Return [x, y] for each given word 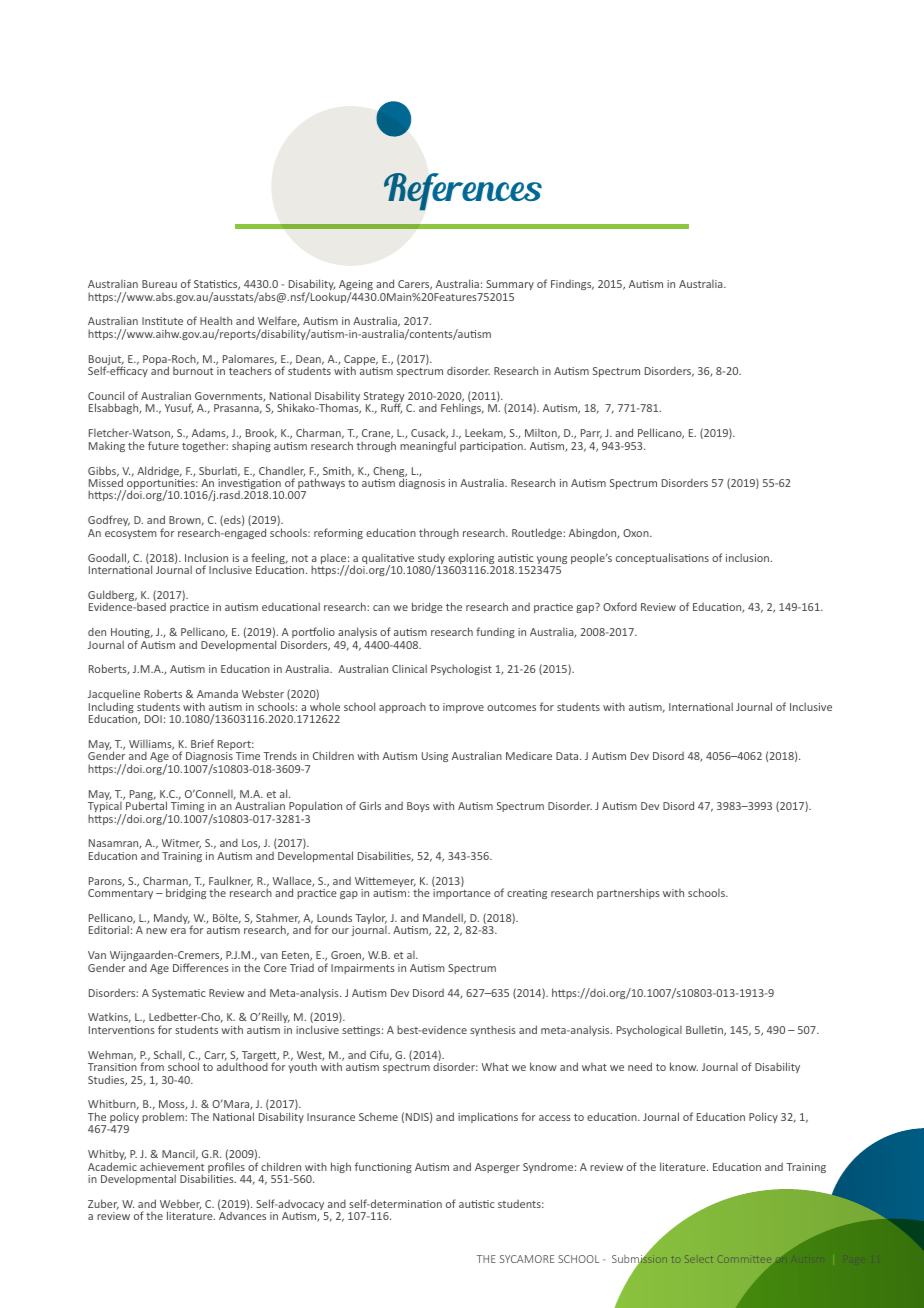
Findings [572, 285]
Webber [180, 1204]
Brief [202, 743]
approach [402, 707]
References [463, 192]
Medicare [529, 755]
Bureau [159, 284]
